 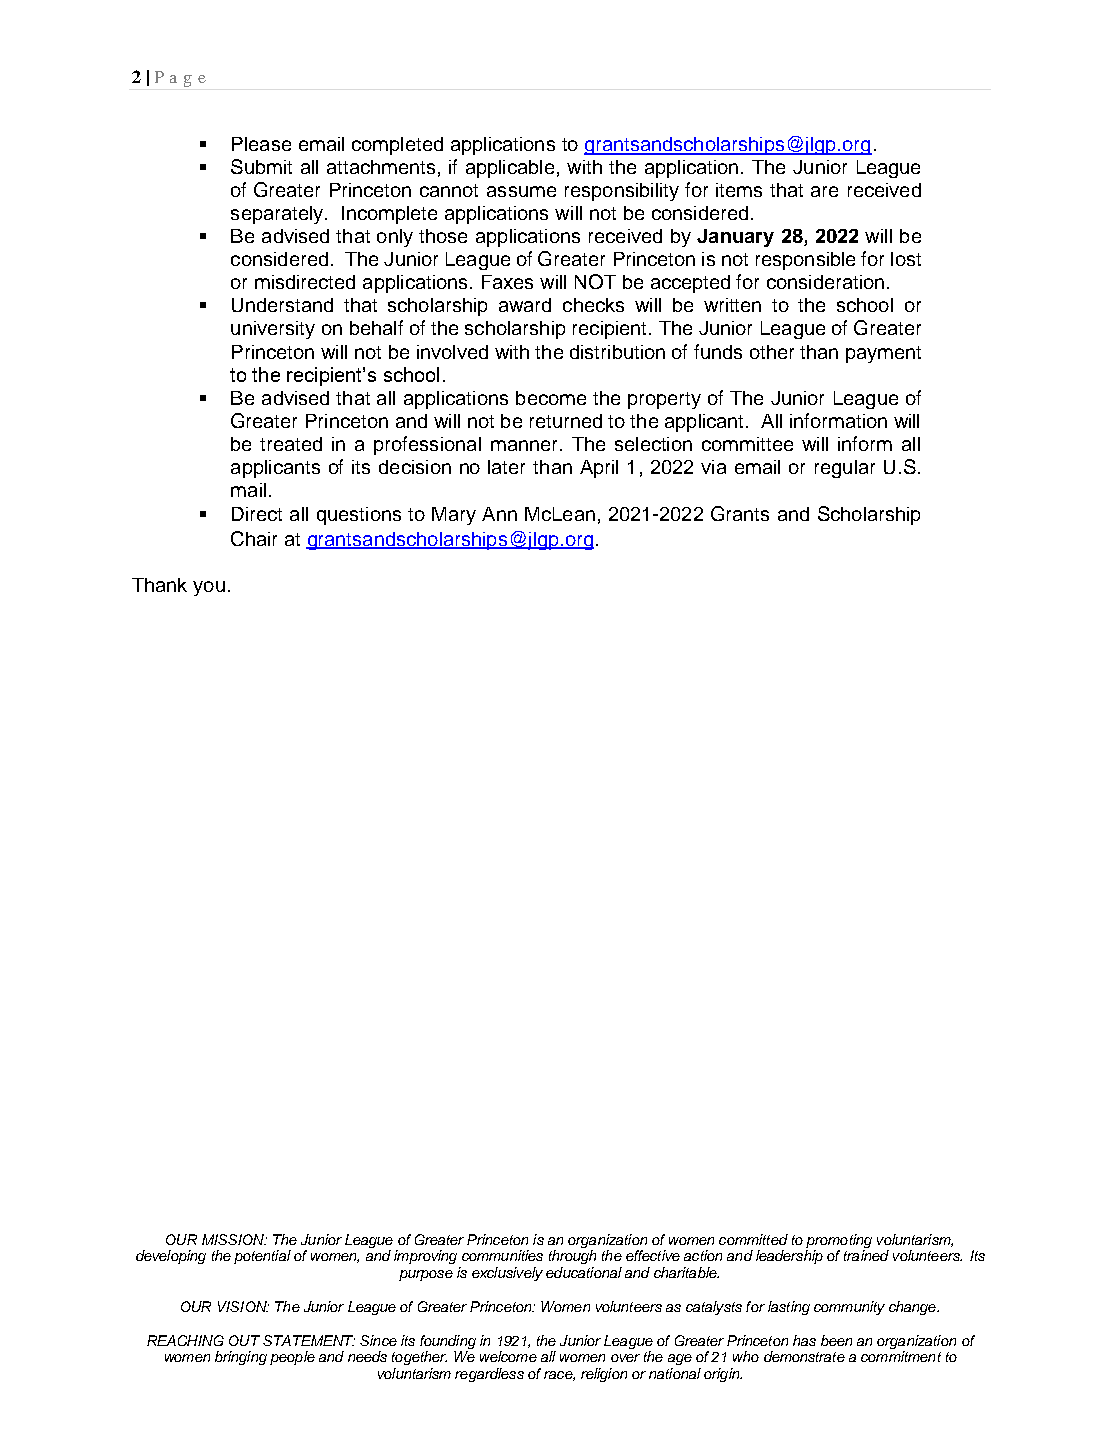 I want to click on regular, so click(x=845, y=469).
